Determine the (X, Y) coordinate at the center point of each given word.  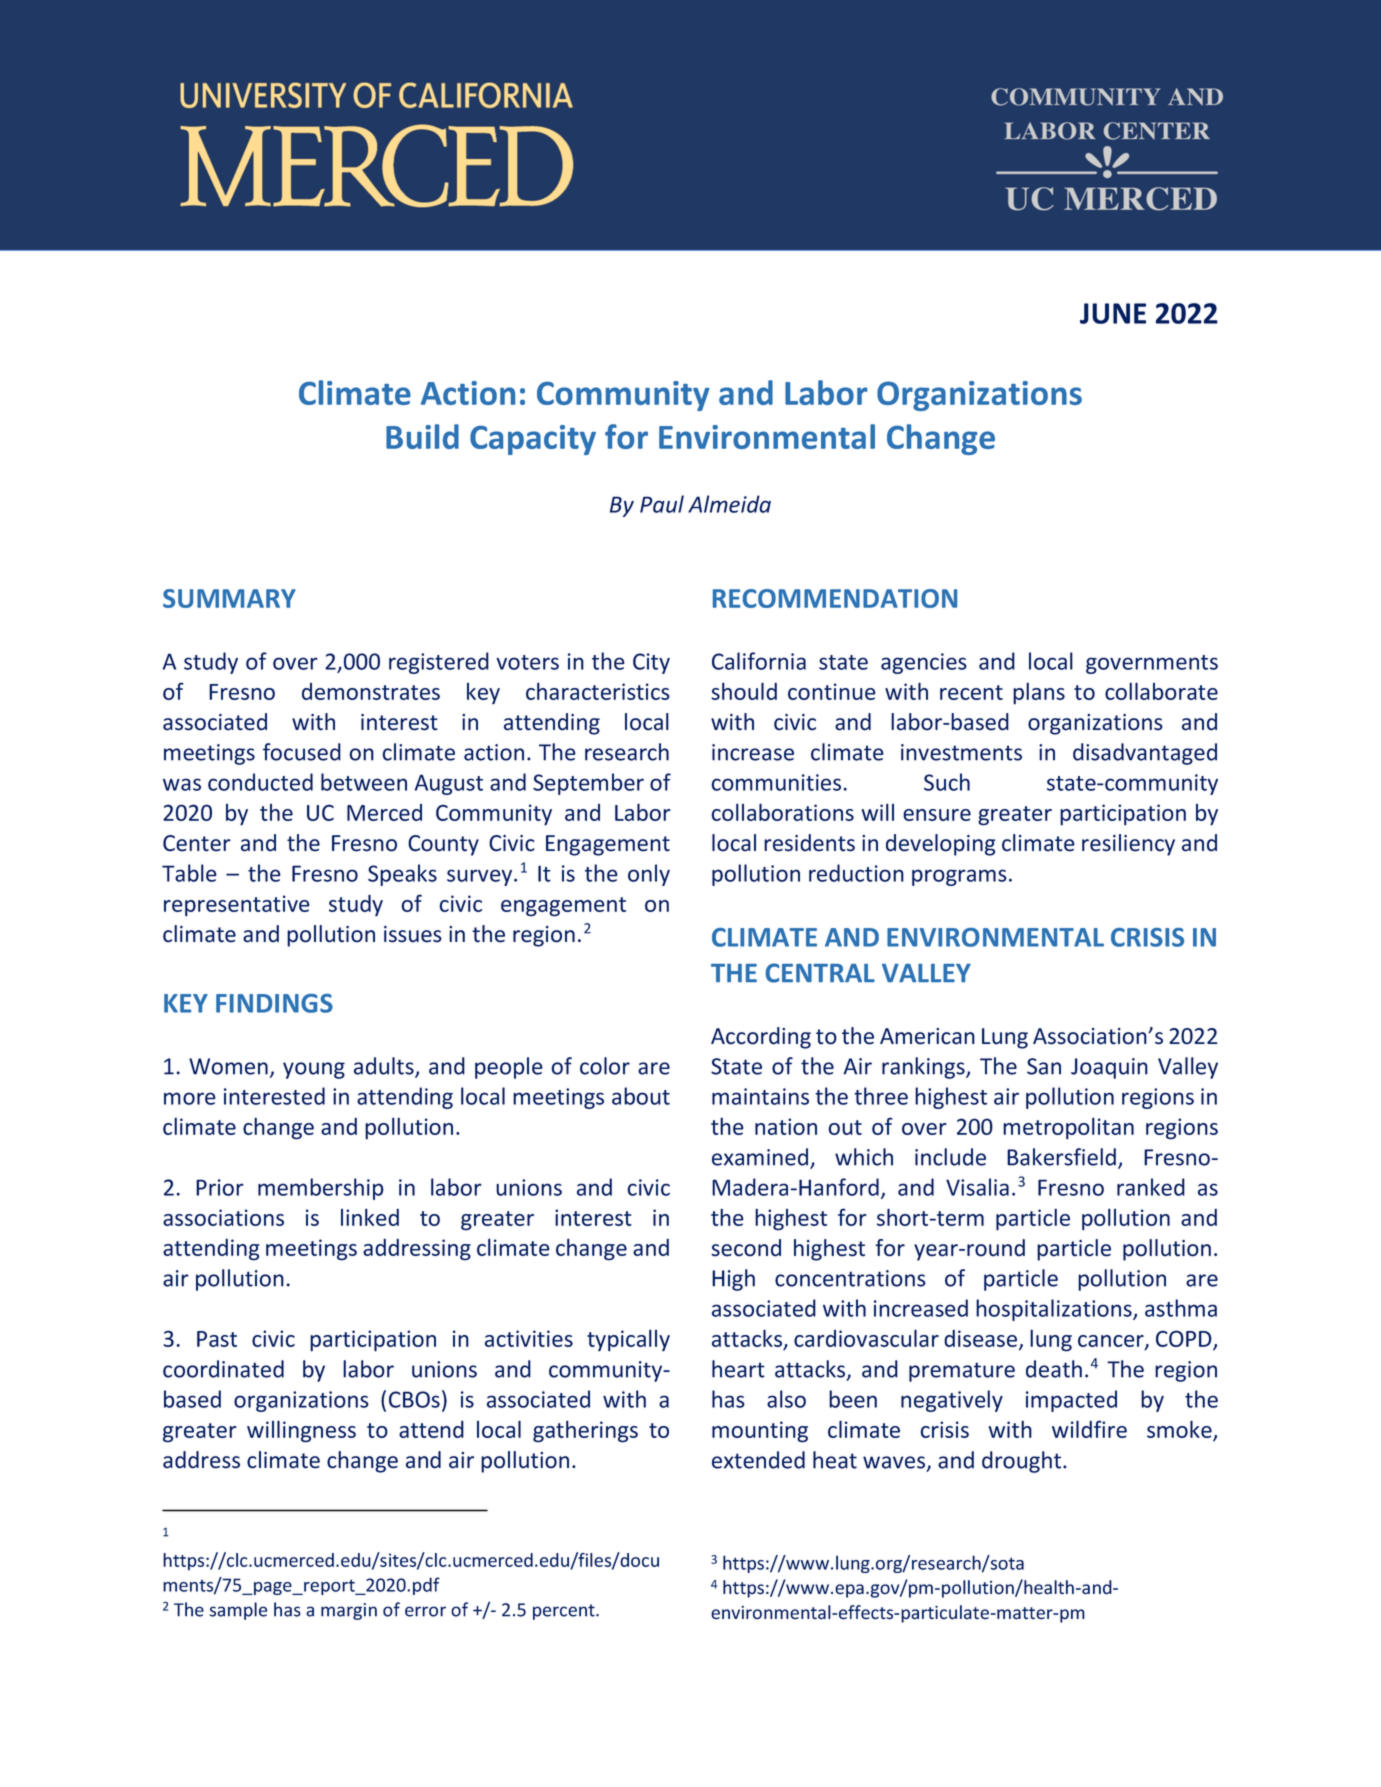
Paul (662, 504)
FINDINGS (274, 1003)
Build (422, 436)
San (1044, 1066)
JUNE (1113, 313)
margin (349, 1611)
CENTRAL (820, 973)
